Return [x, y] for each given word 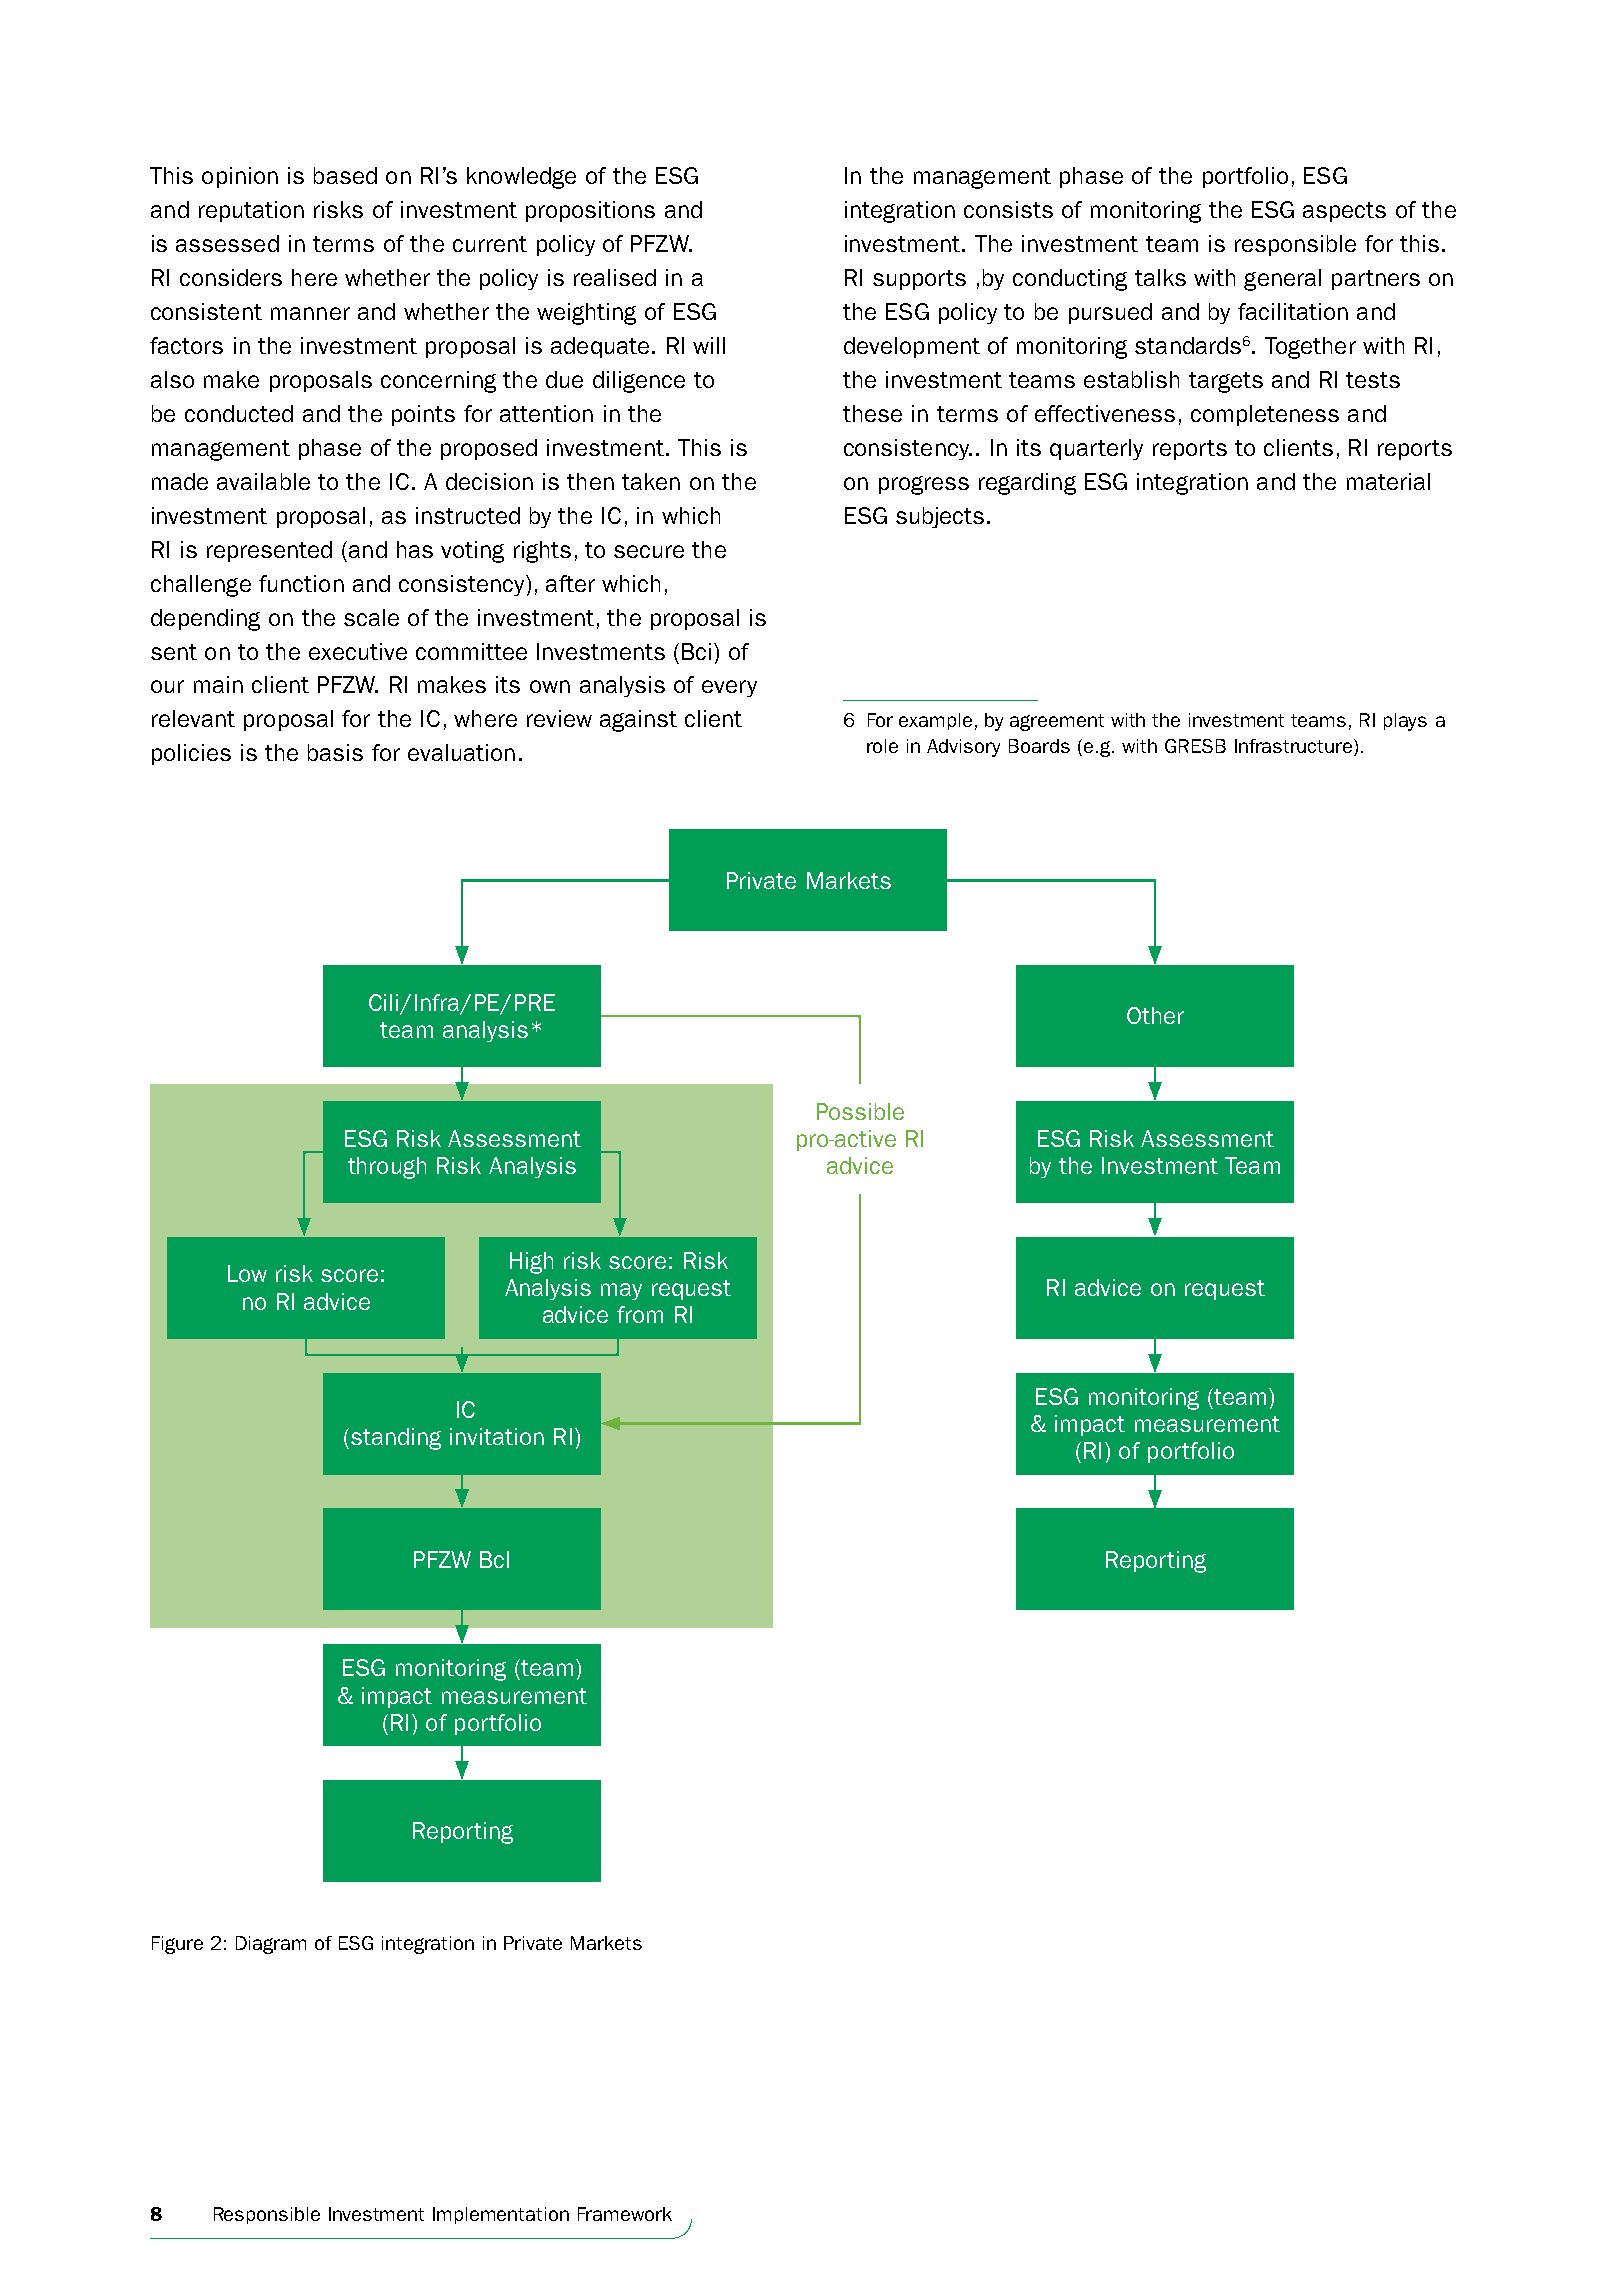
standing [396, 1439]
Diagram [271, 1945]
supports [919, 280]
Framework [625, 2214]
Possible [860, 1111]
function [301, 583]
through [387, 1168]
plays [1405, 722]
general [1282, 280]
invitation [497, 1436]
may [621, 1291]
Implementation [501, 2215]
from [640, 1314]
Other [1155, 1015]
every [729, 688]
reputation [251, 211]
